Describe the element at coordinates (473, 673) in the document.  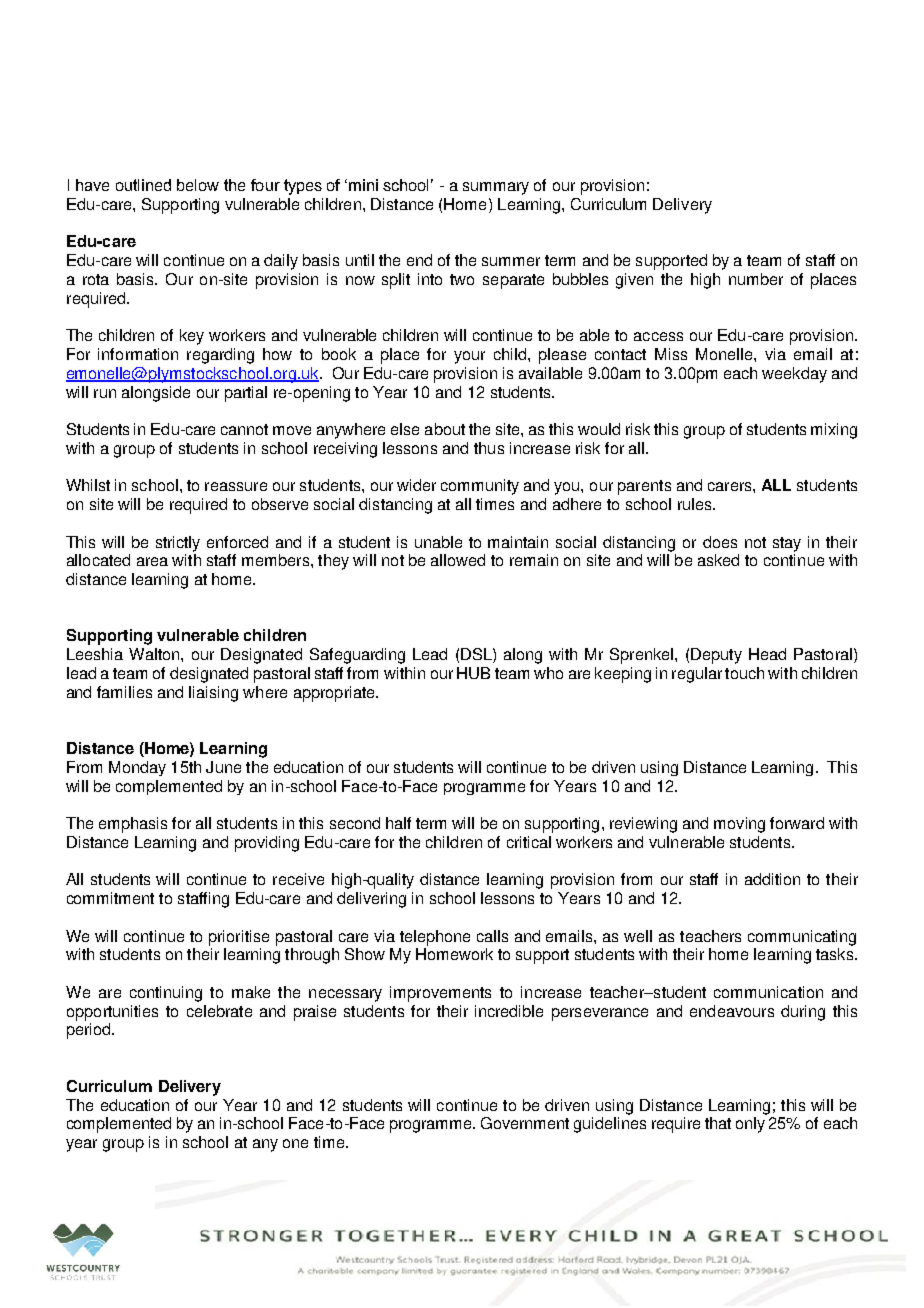
I see `HUB` at that location.
